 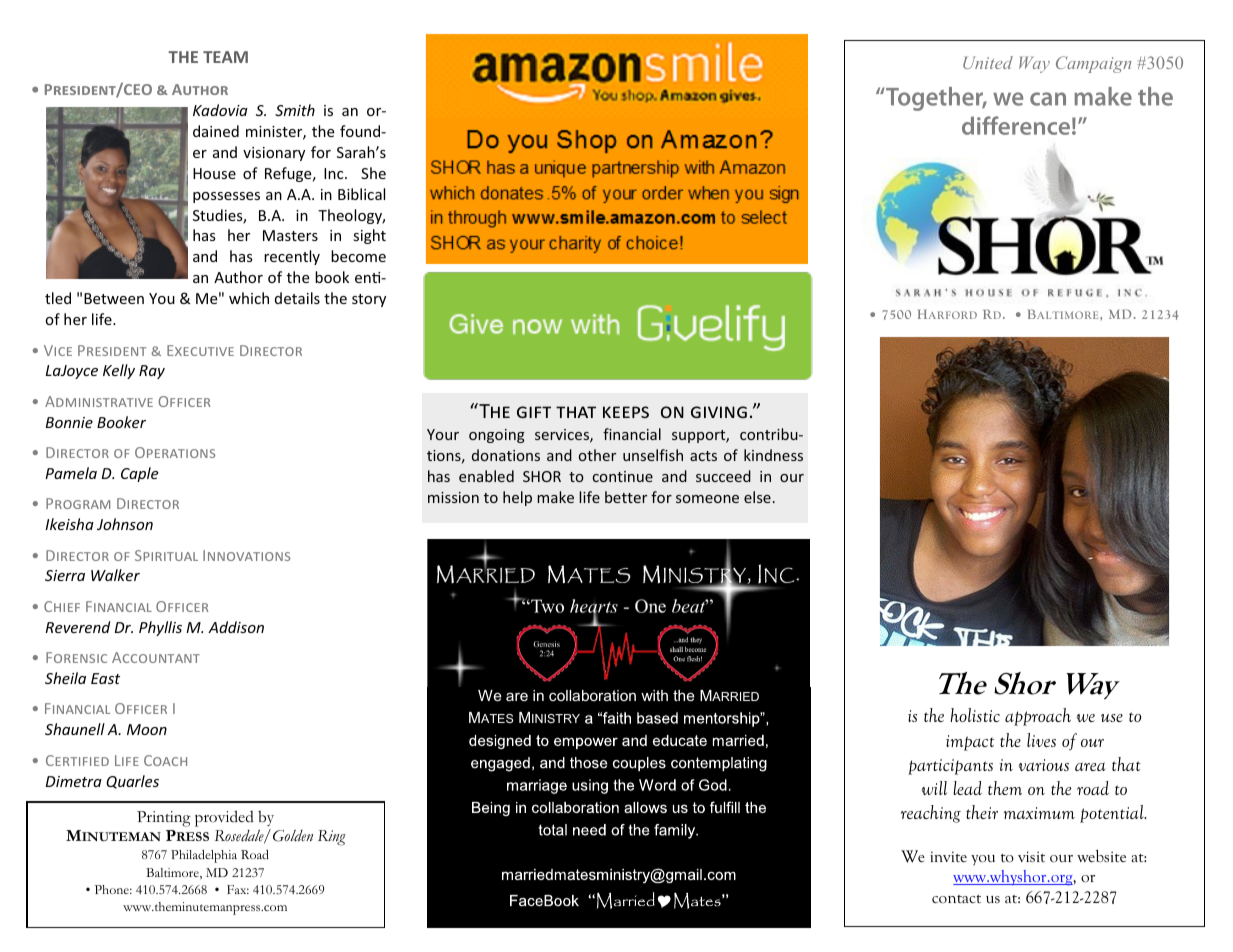 I want to click on keeps, so click(x=626, y=412).
